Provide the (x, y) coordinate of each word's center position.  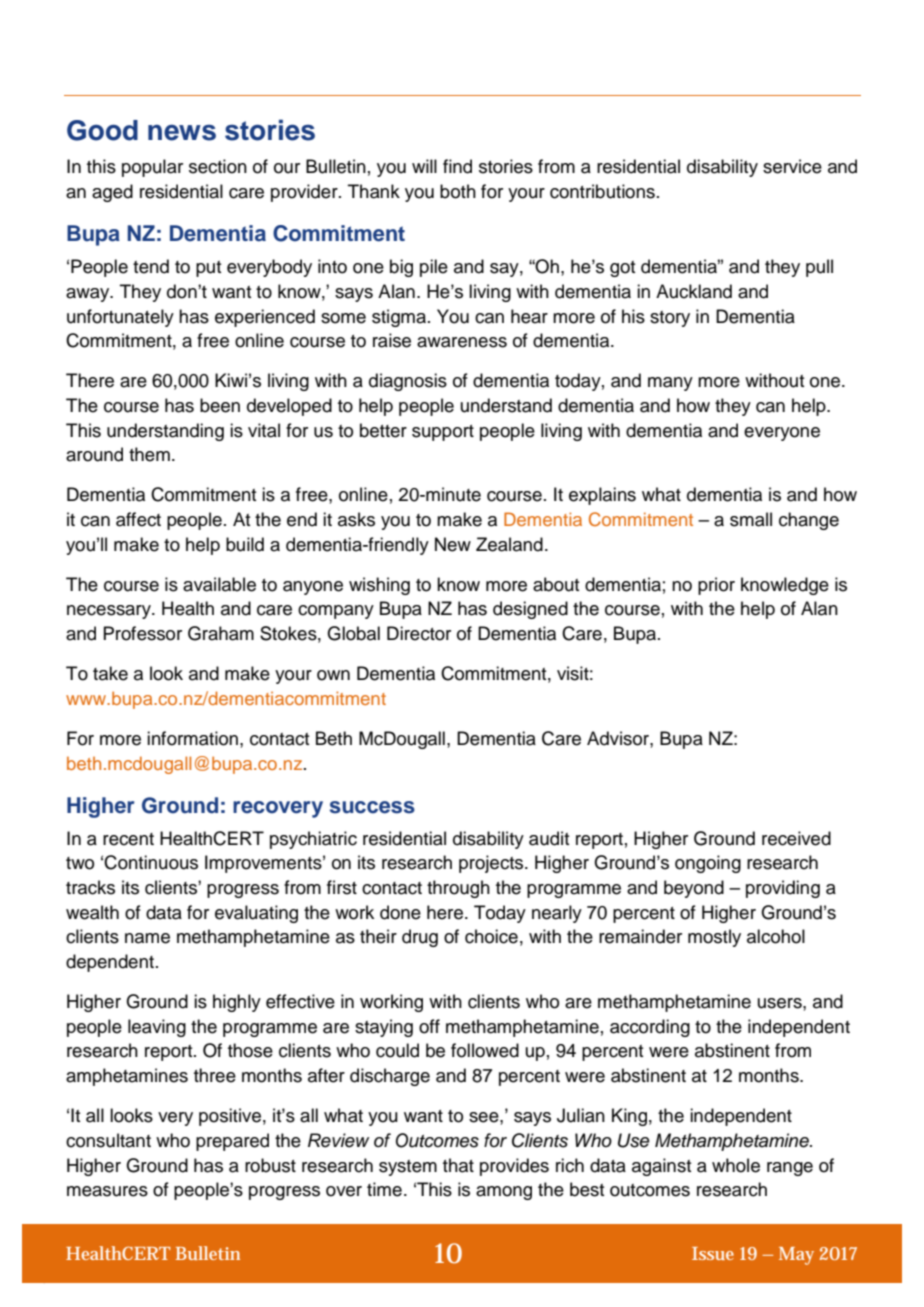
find (457, 166)
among (504, 1193)
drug (420, 938)
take (110, 673)
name (147, 938)
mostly (714, 938)
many (670, 384)
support (443, 433)
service (792, 166)
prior (716, 586)
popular (152, 168)
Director (419, 633)
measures (107, 1191)
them (149, 454)
